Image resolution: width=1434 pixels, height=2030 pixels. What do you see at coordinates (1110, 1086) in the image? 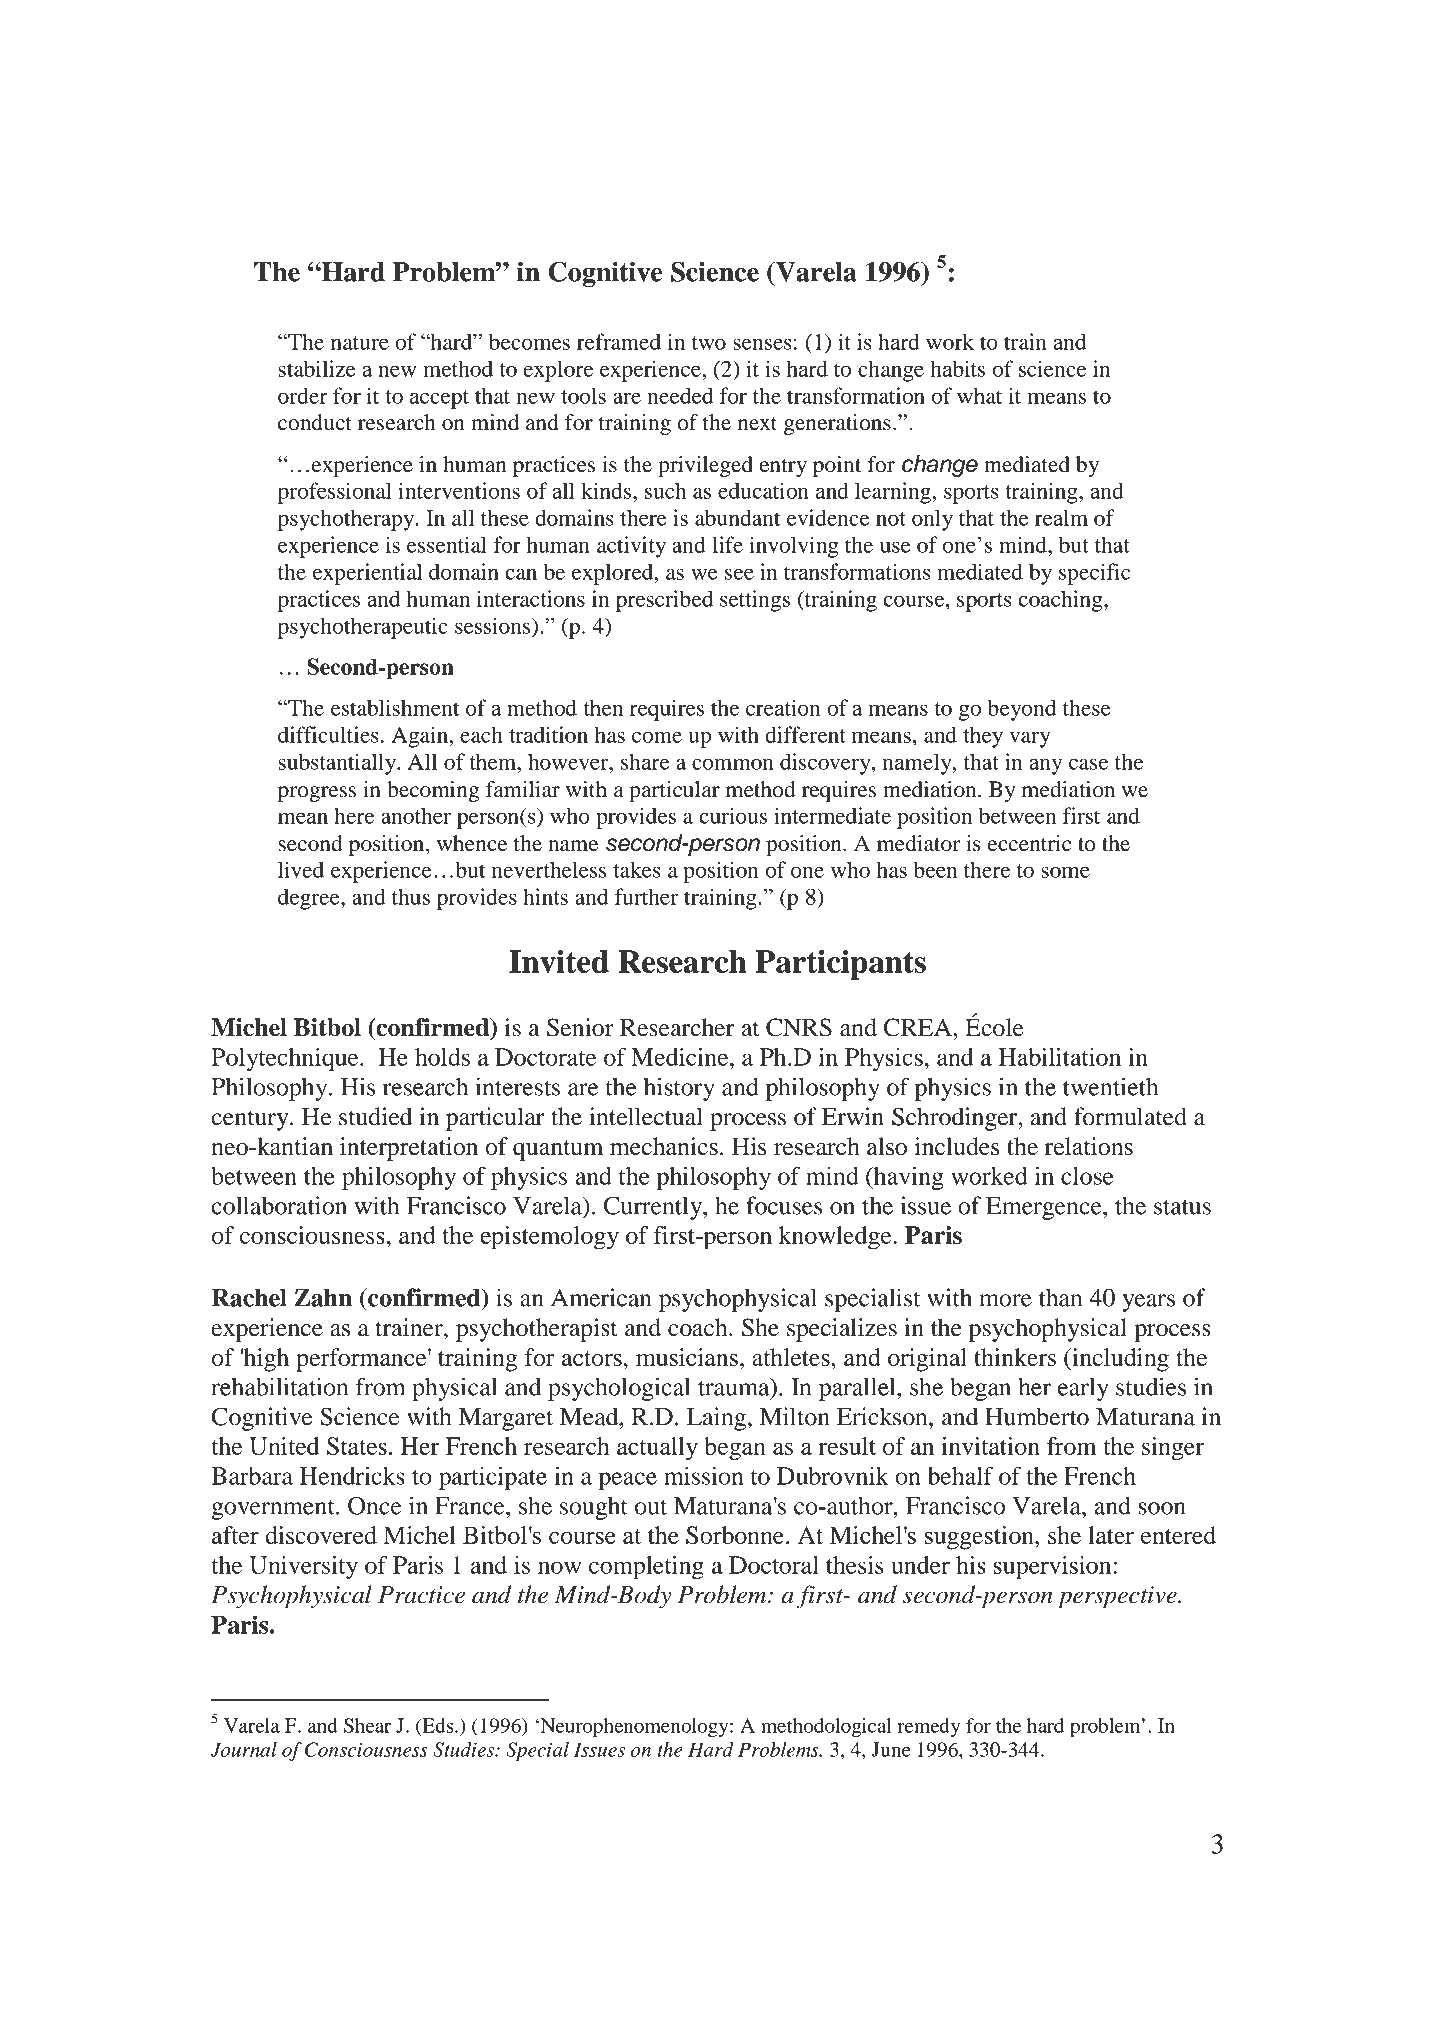
I see `twentieth` at bounding box center [1110, 1086].
